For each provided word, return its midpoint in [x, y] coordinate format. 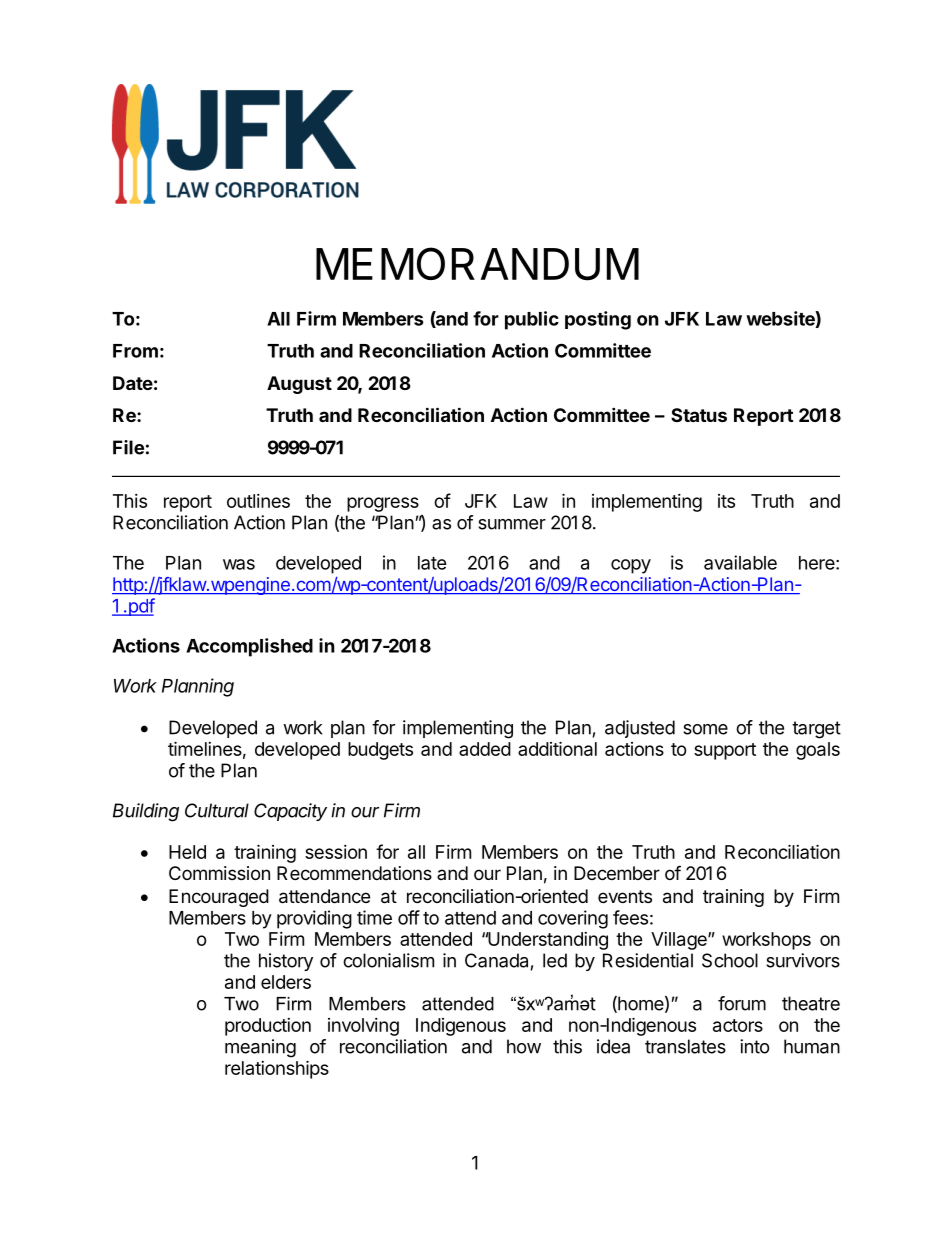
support [725, 751]
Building [146, 812]
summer [512, 524]
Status [699, 415]
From [135, 351]
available [740, 562]
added [485, 749]
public [532, 320]
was [239, 564]
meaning [260, 1048]
